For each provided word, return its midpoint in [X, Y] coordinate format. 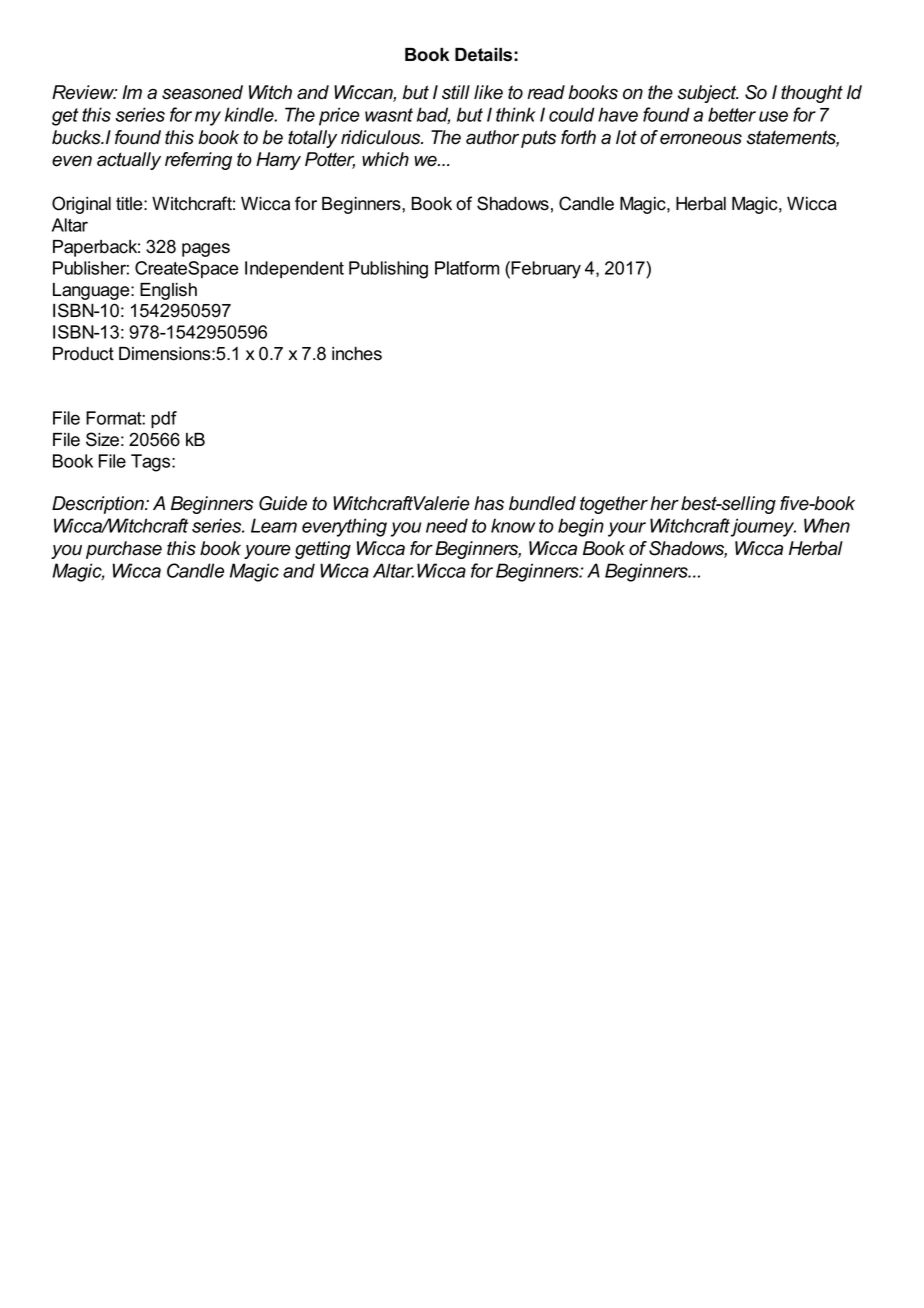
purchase [124, 550]
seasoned [202, 92]
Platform [467, 268]
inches [357, 354]
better [732, 114]
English [168, 291]
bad [433, 115]
